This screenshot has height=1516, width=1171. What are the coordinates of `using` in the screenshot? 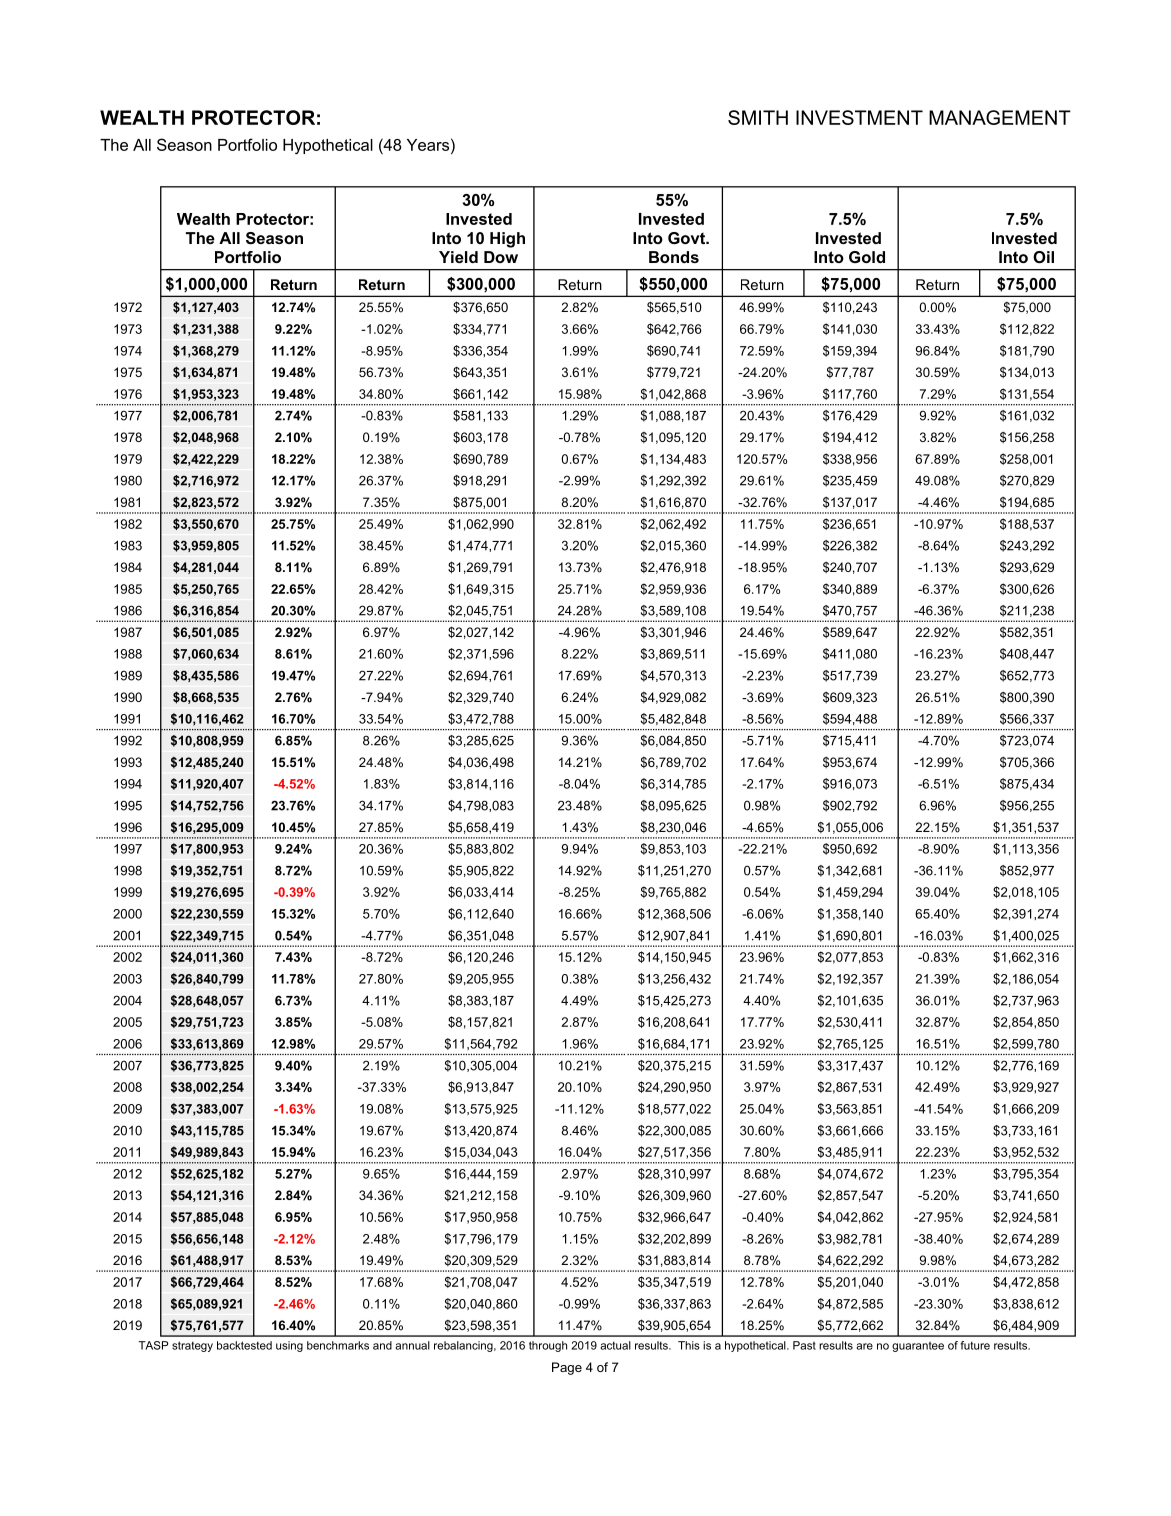 It's located at (289, 1346).
